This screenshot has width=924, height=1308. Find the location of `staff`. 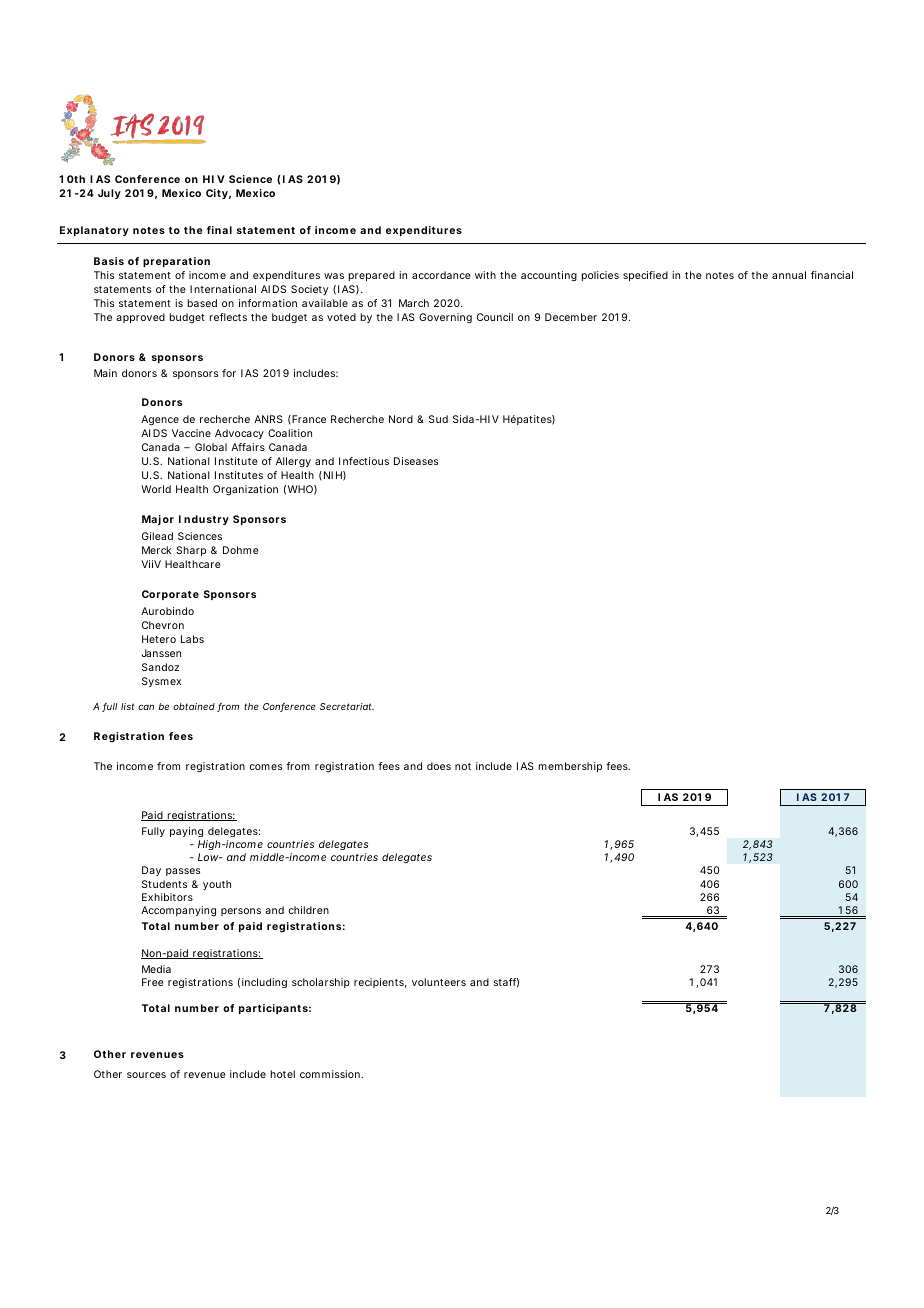

staff is located at coordinates (506, 983).
